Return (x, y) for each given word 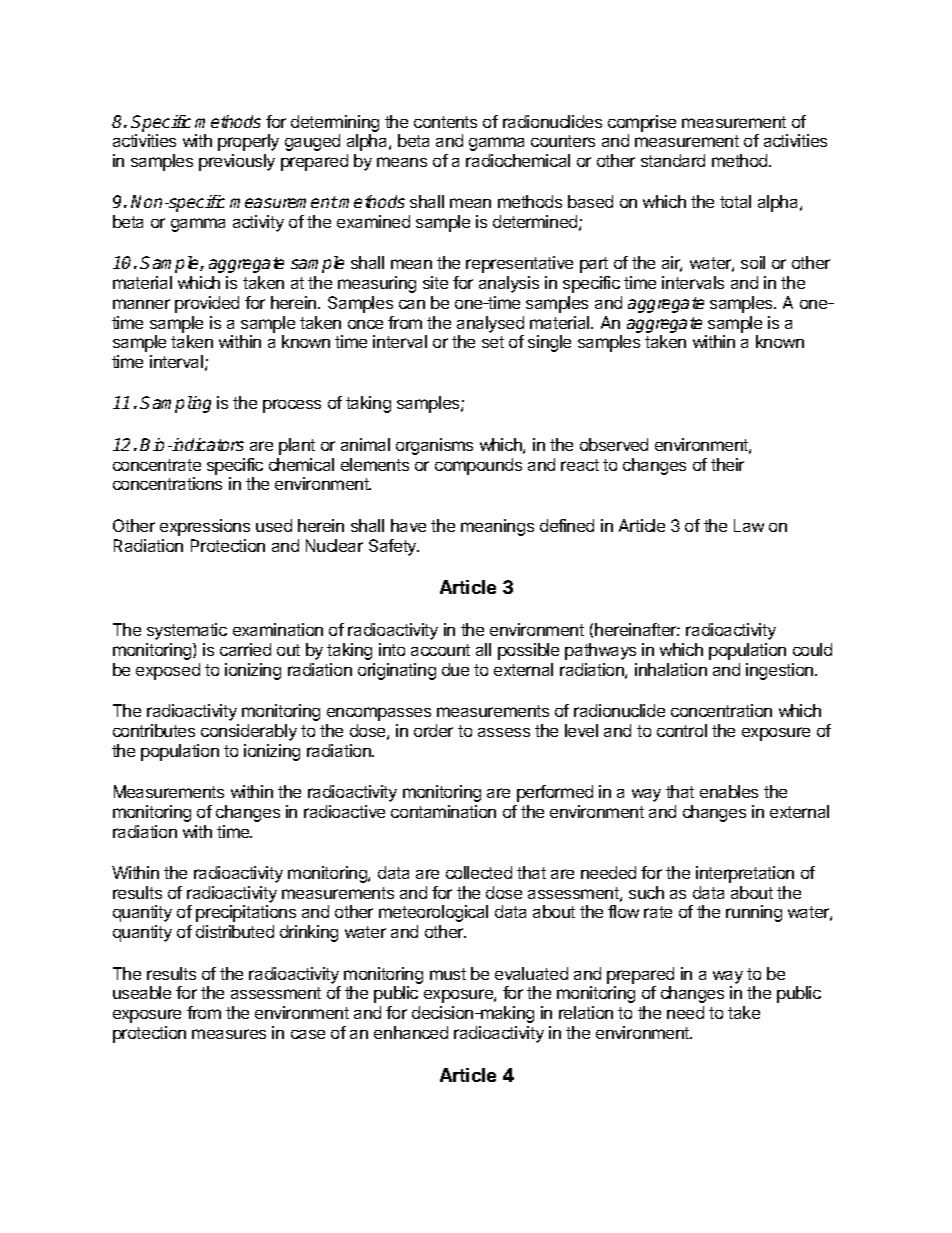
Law (749, 525)
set (493, 342)
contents (445, 122)
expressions (205, 527)
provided (207, 304)
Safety (394, 547)
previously (237, 162)
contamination (443, 811)
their (727, 464)
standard (673, 160)
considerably (249, 732)
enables (729, 791)
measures (229, 1034)
